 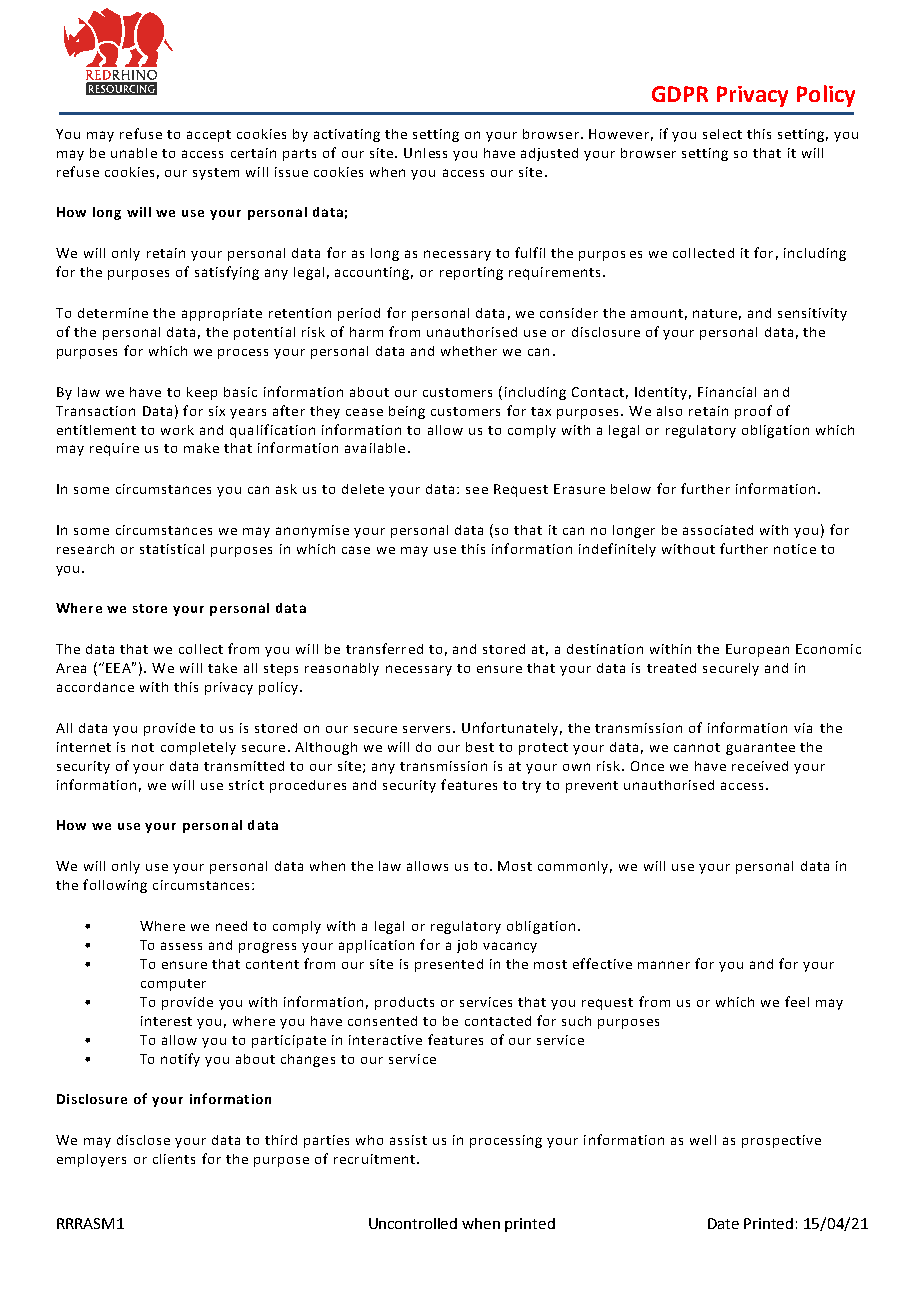 I want to click on completely, so click(x=198, y=748).
